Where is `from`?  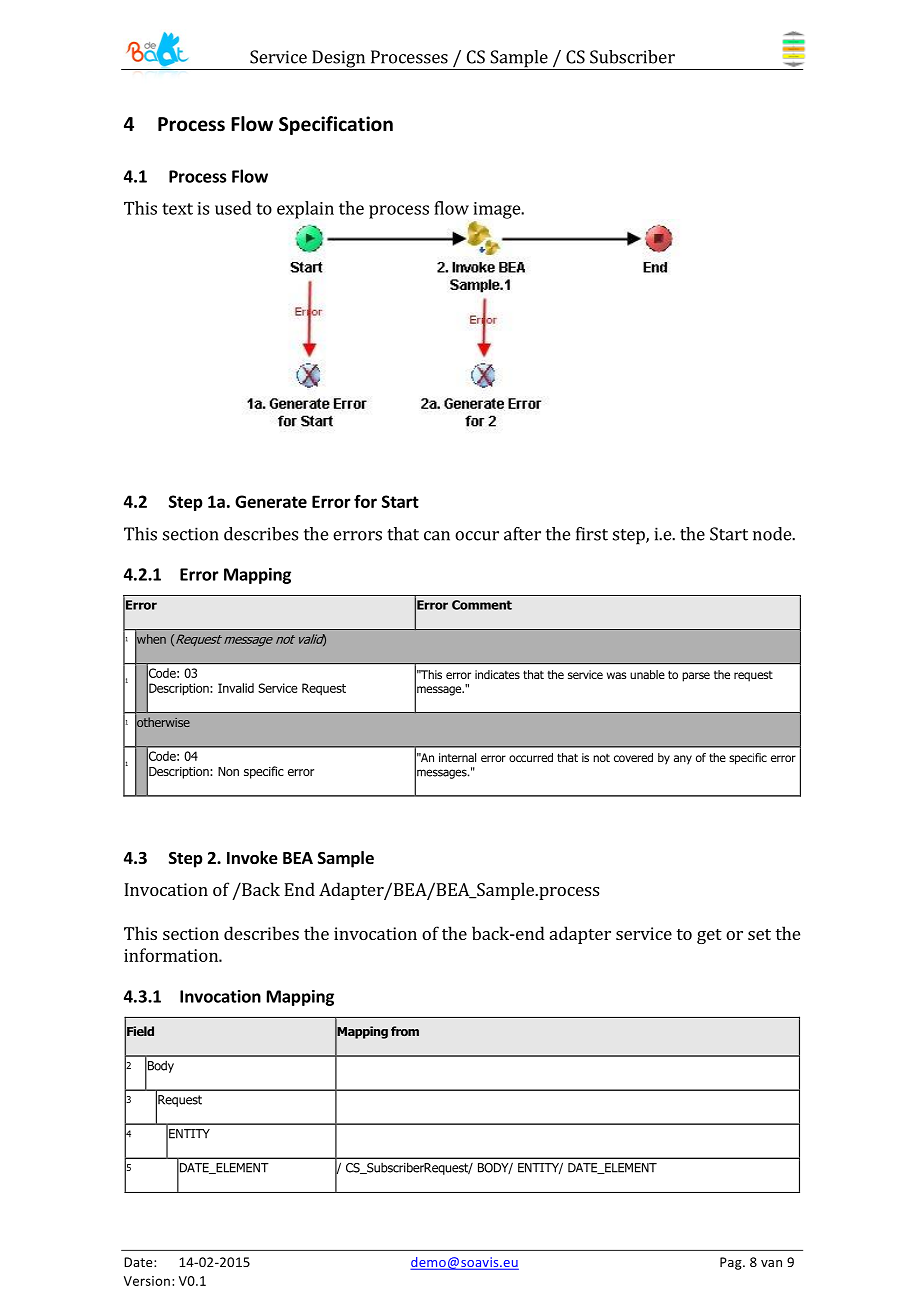 from is located at coordinates (405, 1031).
